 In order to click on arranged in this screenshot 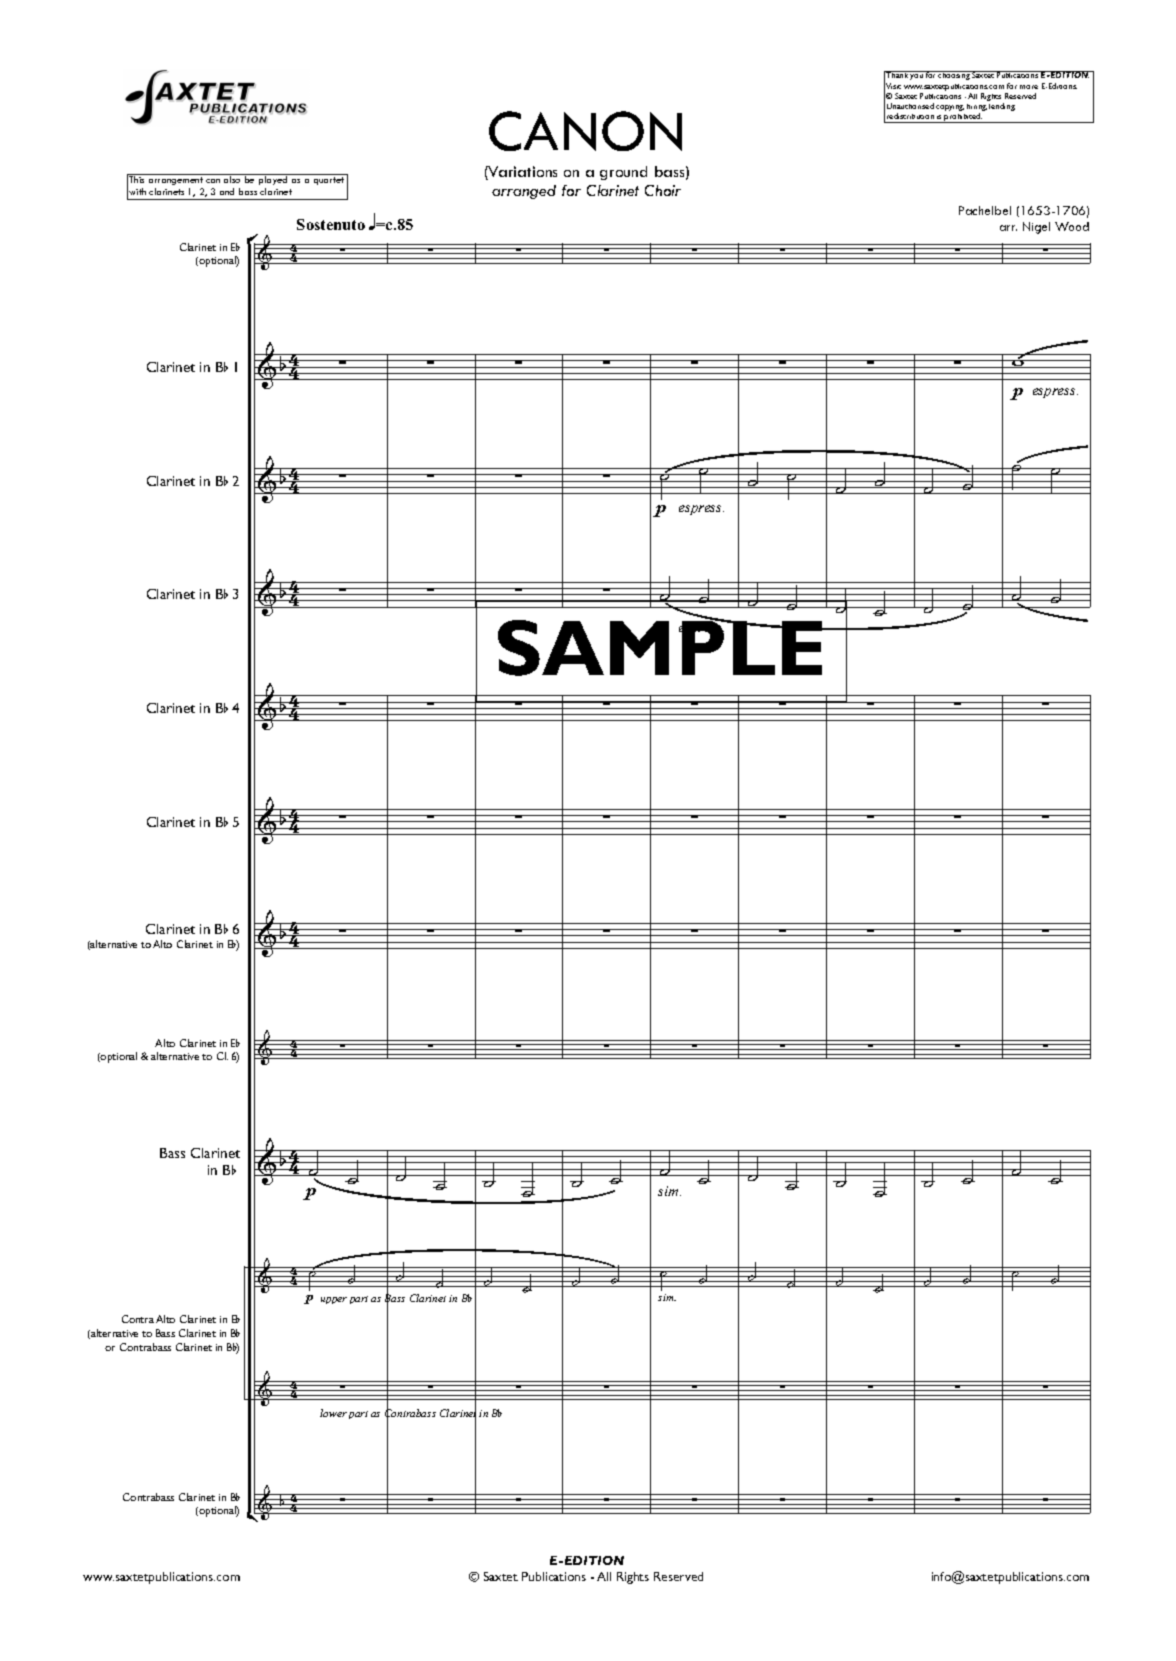, I will do `click(524, 192)`.
